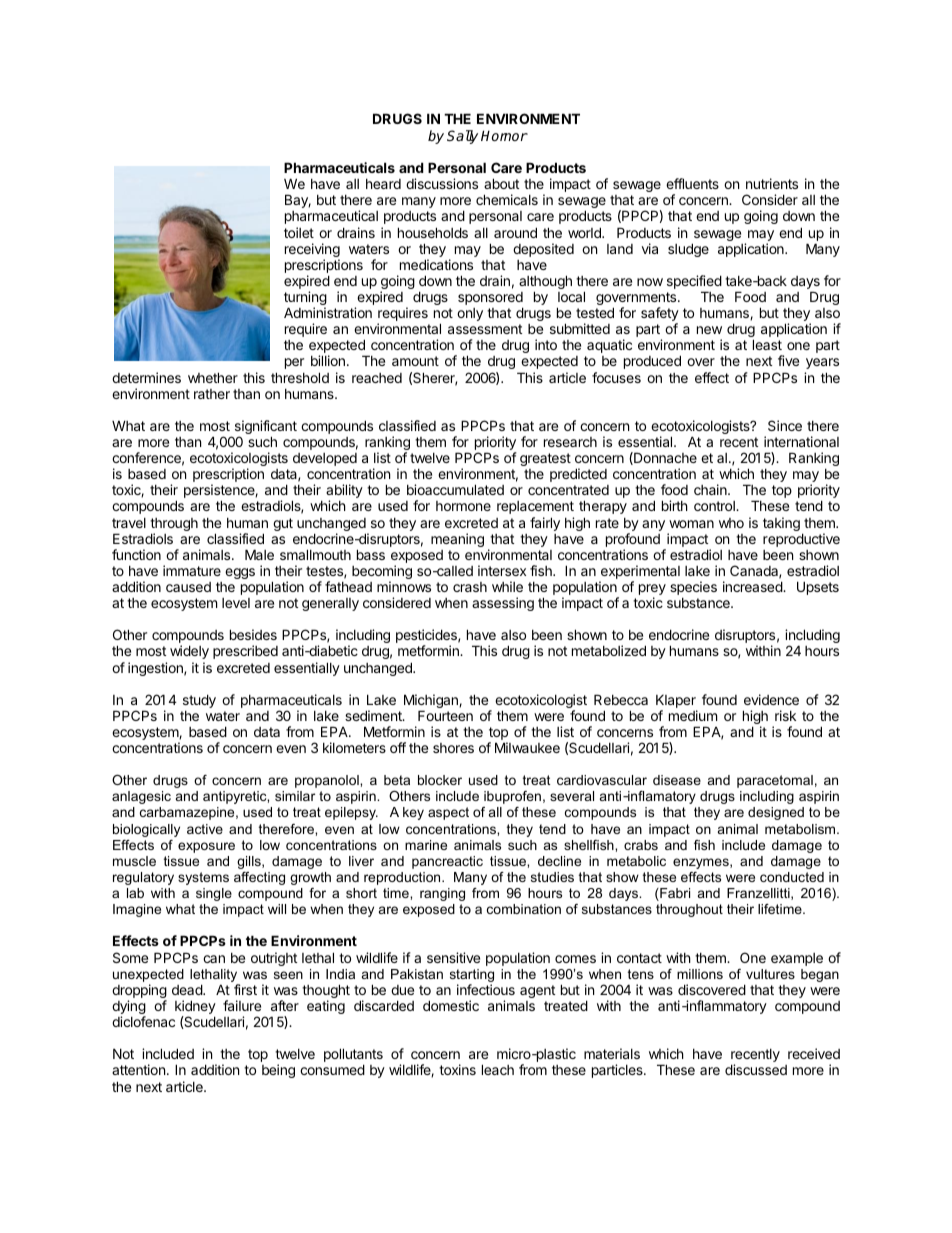 The height and width of the screenshot is (1233, 952). Describe the element at coordinates (242, 1005) in the screenshot. I see `failure` at that location.
